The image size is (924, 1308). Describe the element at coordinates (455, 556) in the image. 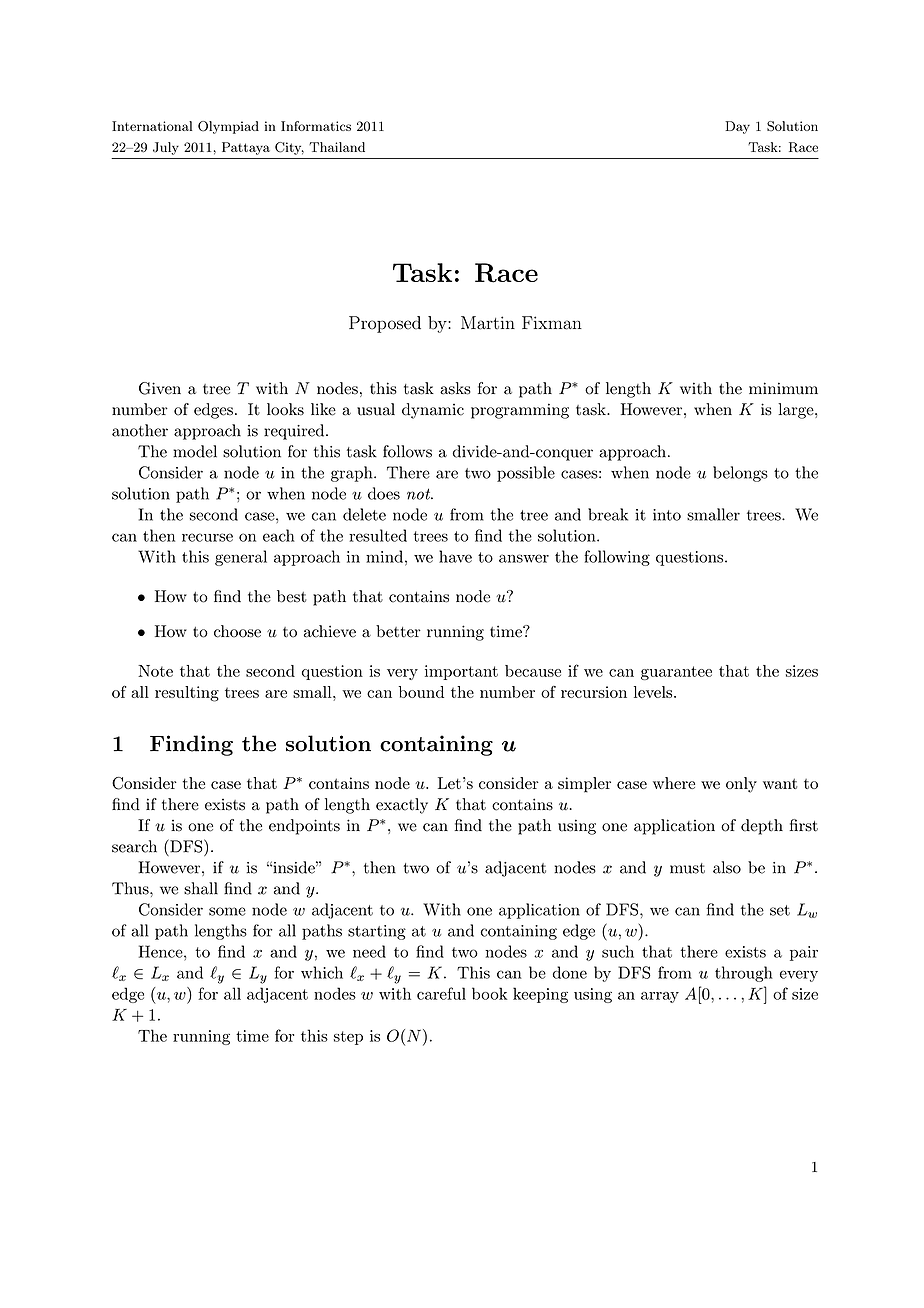

I see `have` at that location.
